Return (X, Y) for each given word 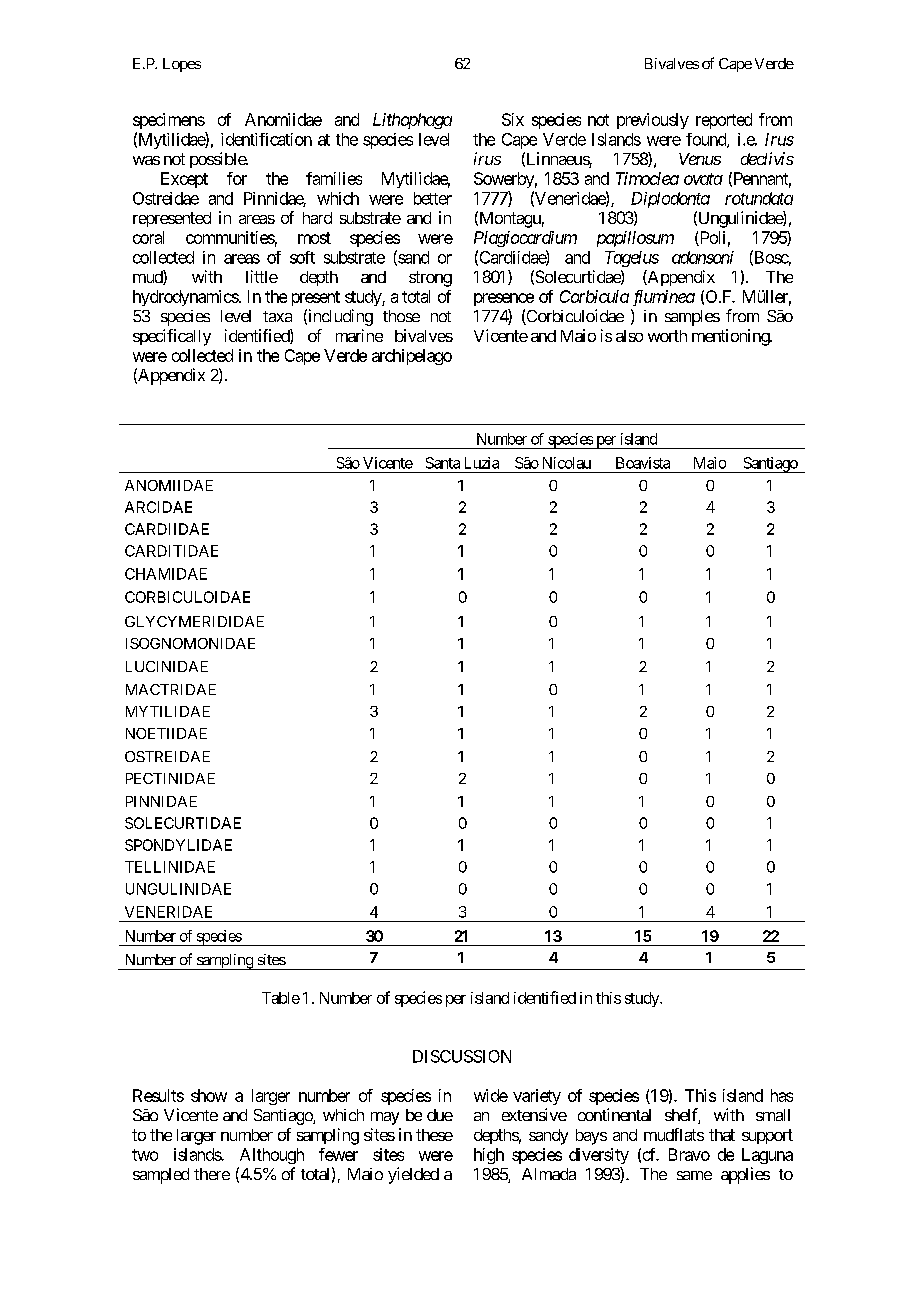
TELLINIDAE (170, 867)
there (212, 1174)
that (722, 1135)
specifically (172, 337)
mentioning (731, 337)
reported (724, 121)
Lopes (182, 65)
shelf (682, 1116)
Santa (443, 463)
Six (513, 119)
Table (281, 998)
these (434, 1135)
